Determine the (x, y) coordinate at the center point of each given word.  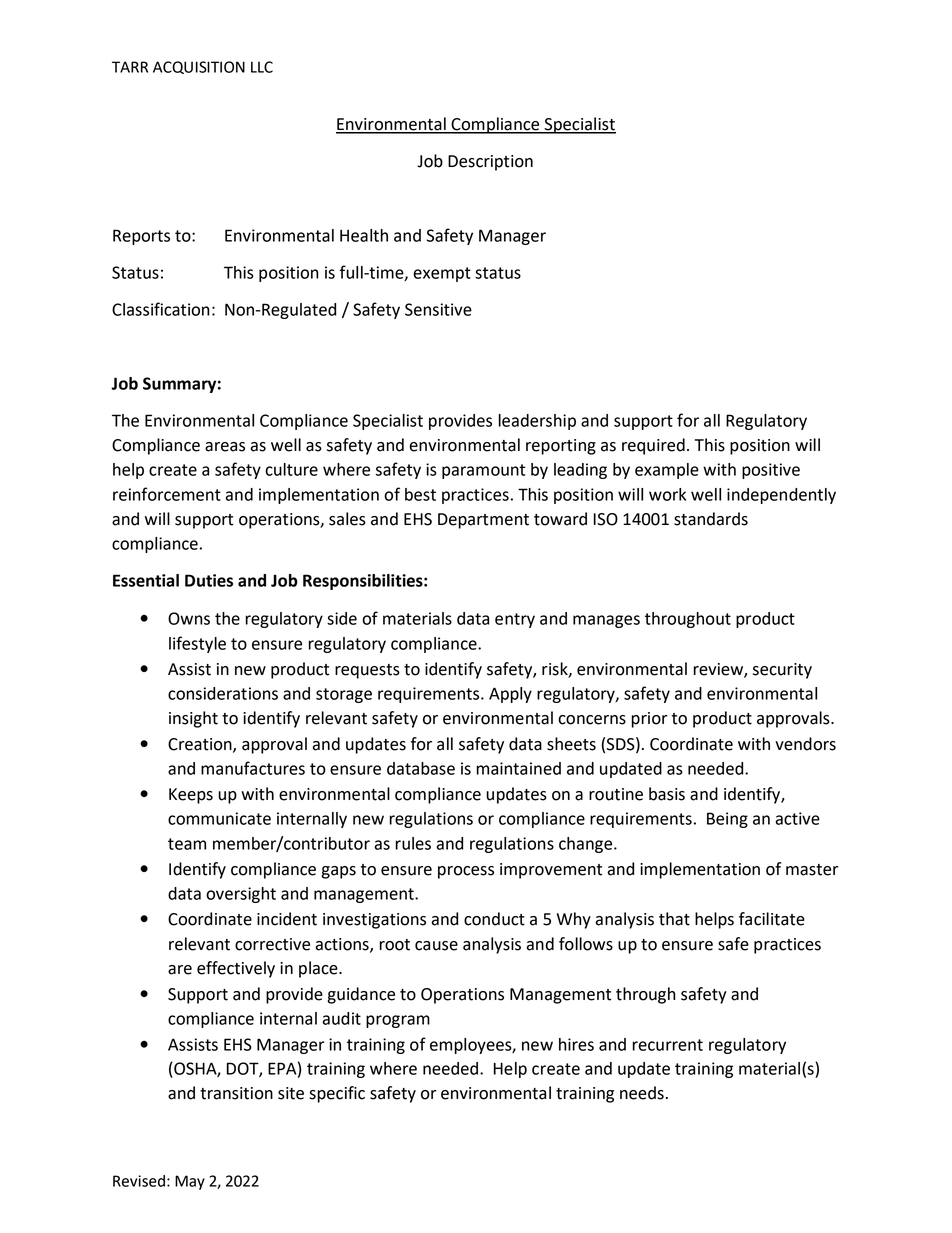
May (190, 1182)
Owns (189, 618)
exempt (442, 274)
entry (515, 620)
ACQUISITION (199, 67)
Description (490, 163)
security (782, 671)
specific (337, 1094)
